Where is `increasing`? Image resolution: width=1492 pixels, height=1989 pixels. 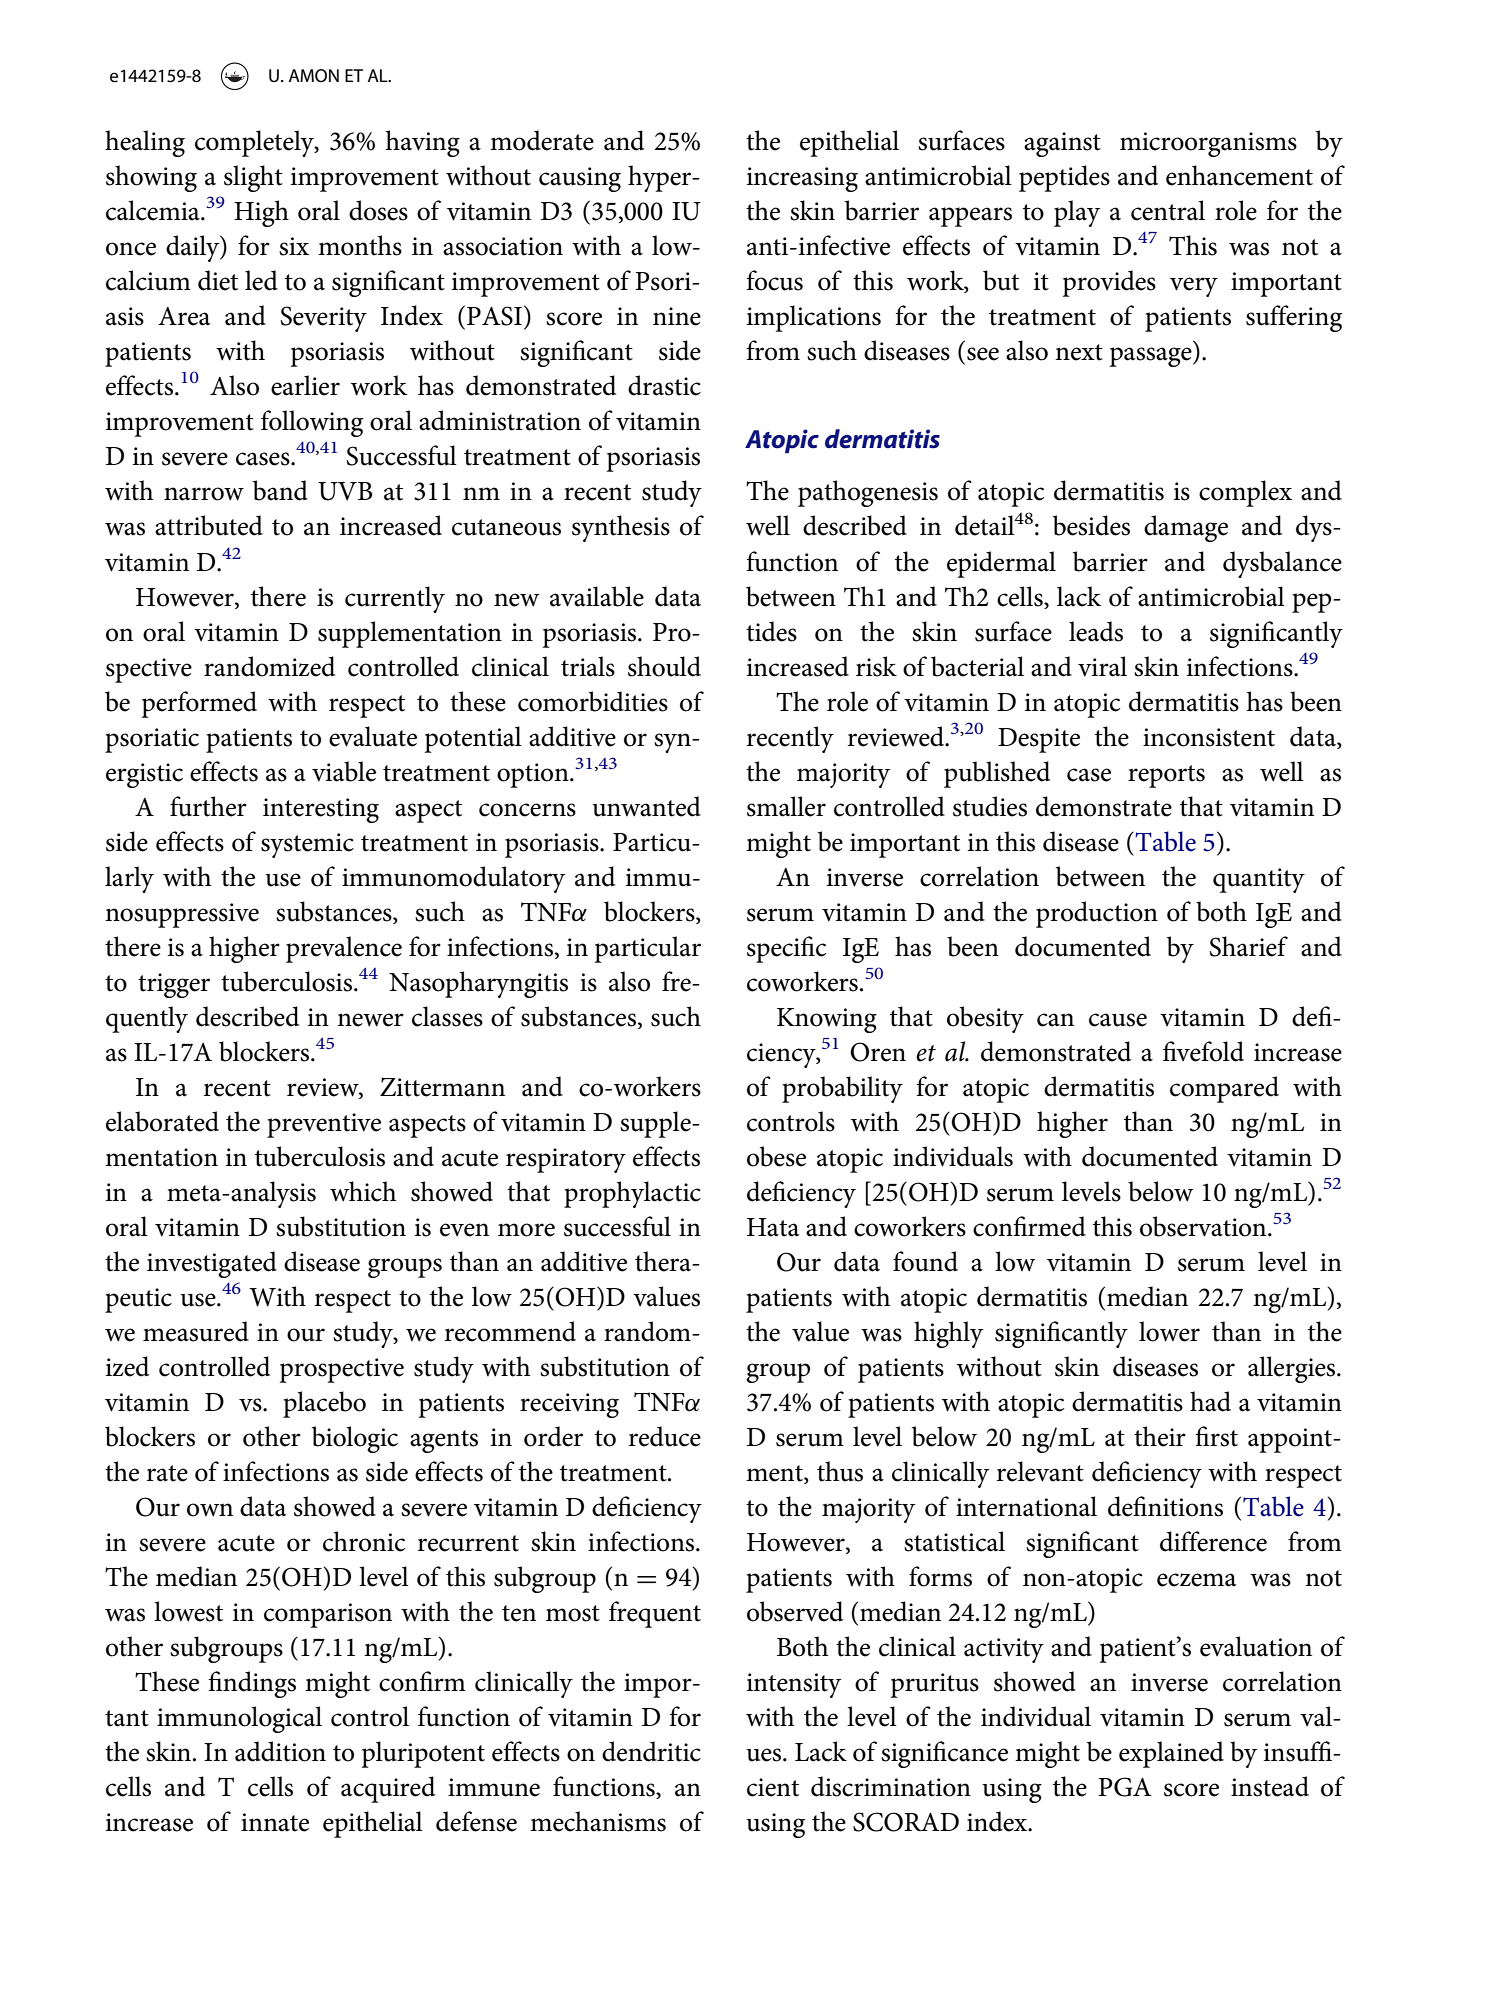 increasing is located at coordinates (802, 179).
